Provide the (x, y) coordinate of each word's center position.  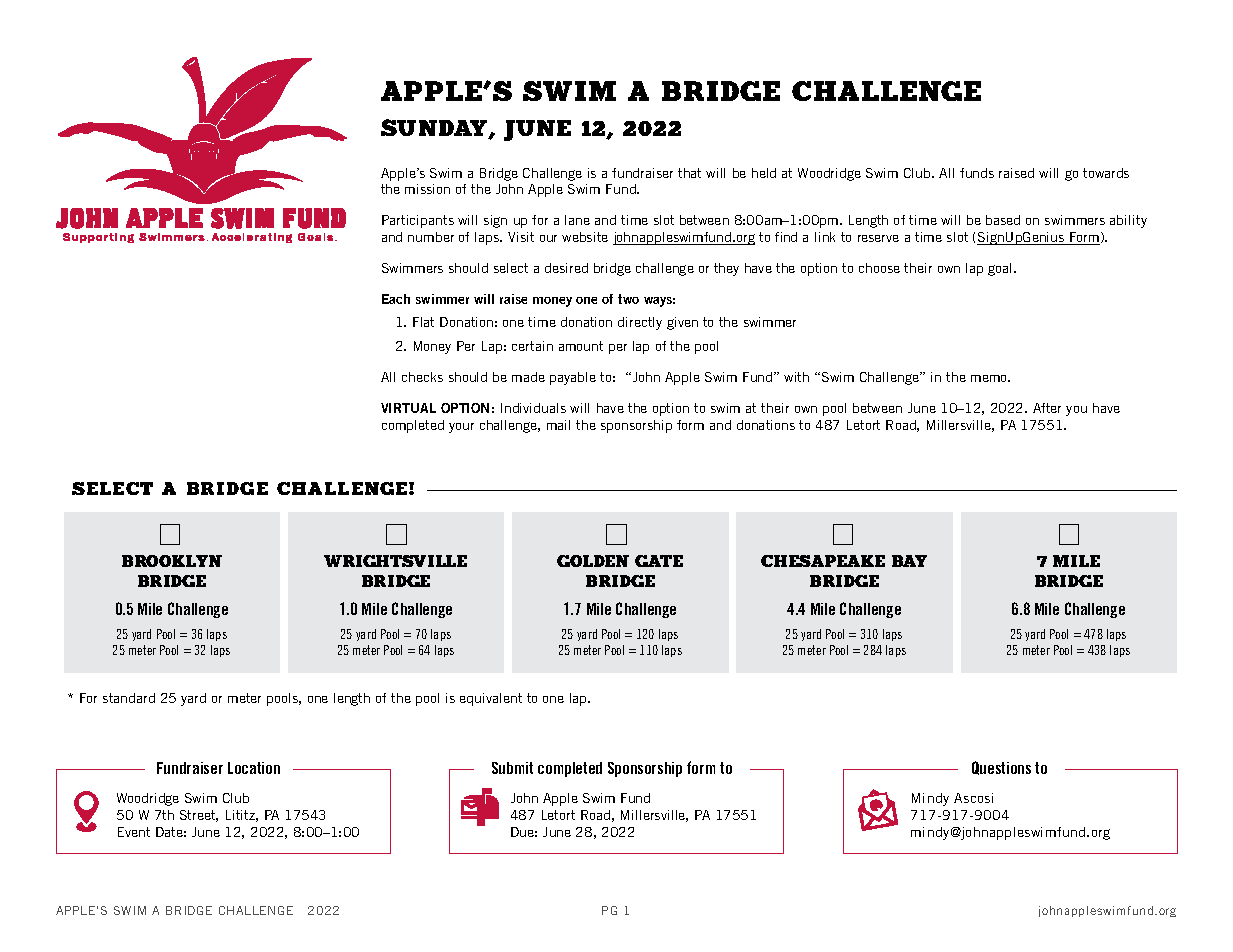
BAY (909, 561)
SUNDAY (435, 129)
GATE (659, 561)
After (1047, 408)
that (689, 173)
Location (254, 768)
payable (573, 378)
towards (1106, 173)
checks (422, 377)
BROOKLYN (172, 561)
